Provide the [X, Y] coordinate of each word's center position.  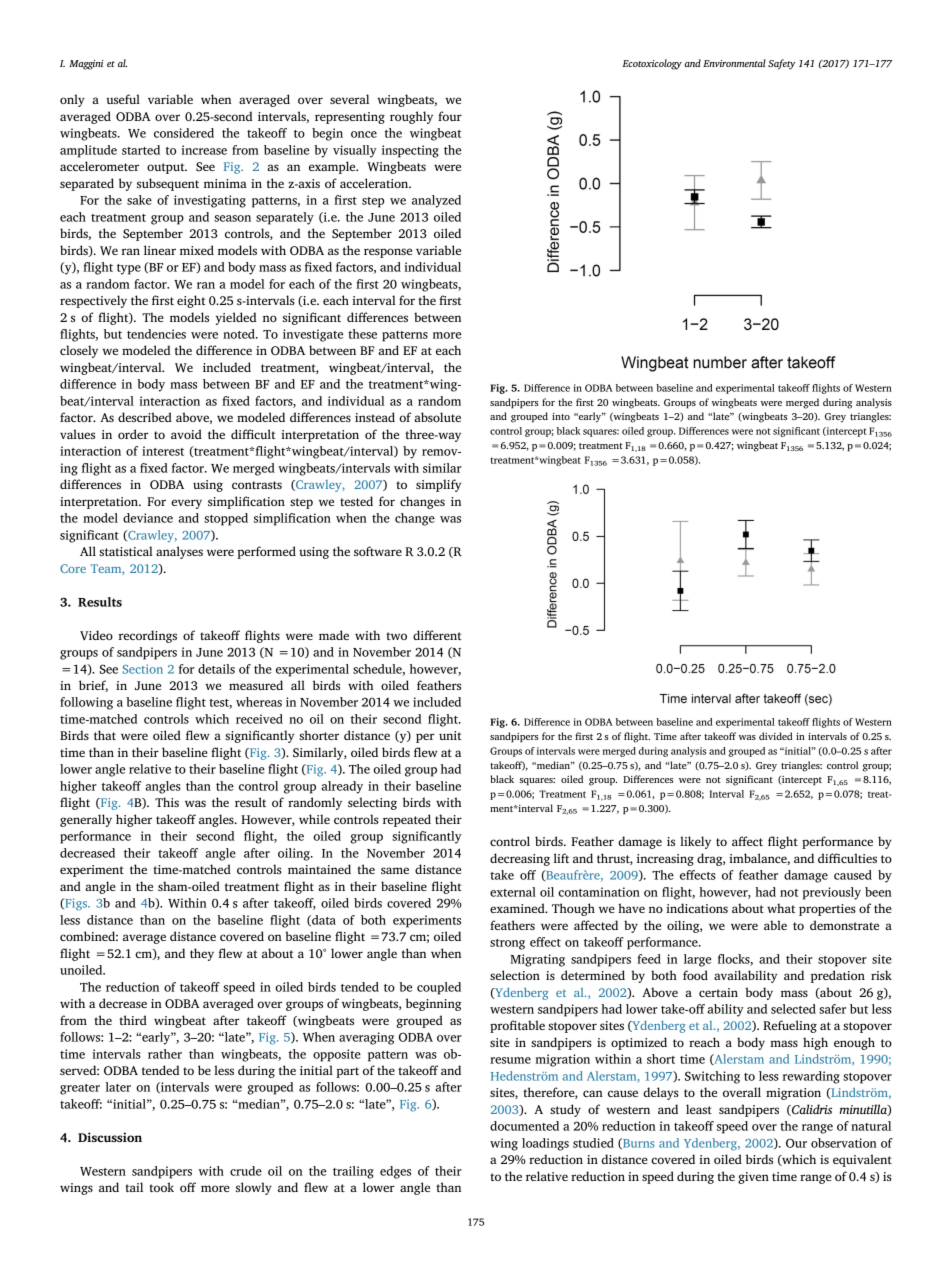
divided [776, 736]
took [161, 1187]
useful [123, 99]
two [396, 636]
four [450, 116]
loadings [545, 1144]
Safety [781, 64]
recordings [147, 636]
